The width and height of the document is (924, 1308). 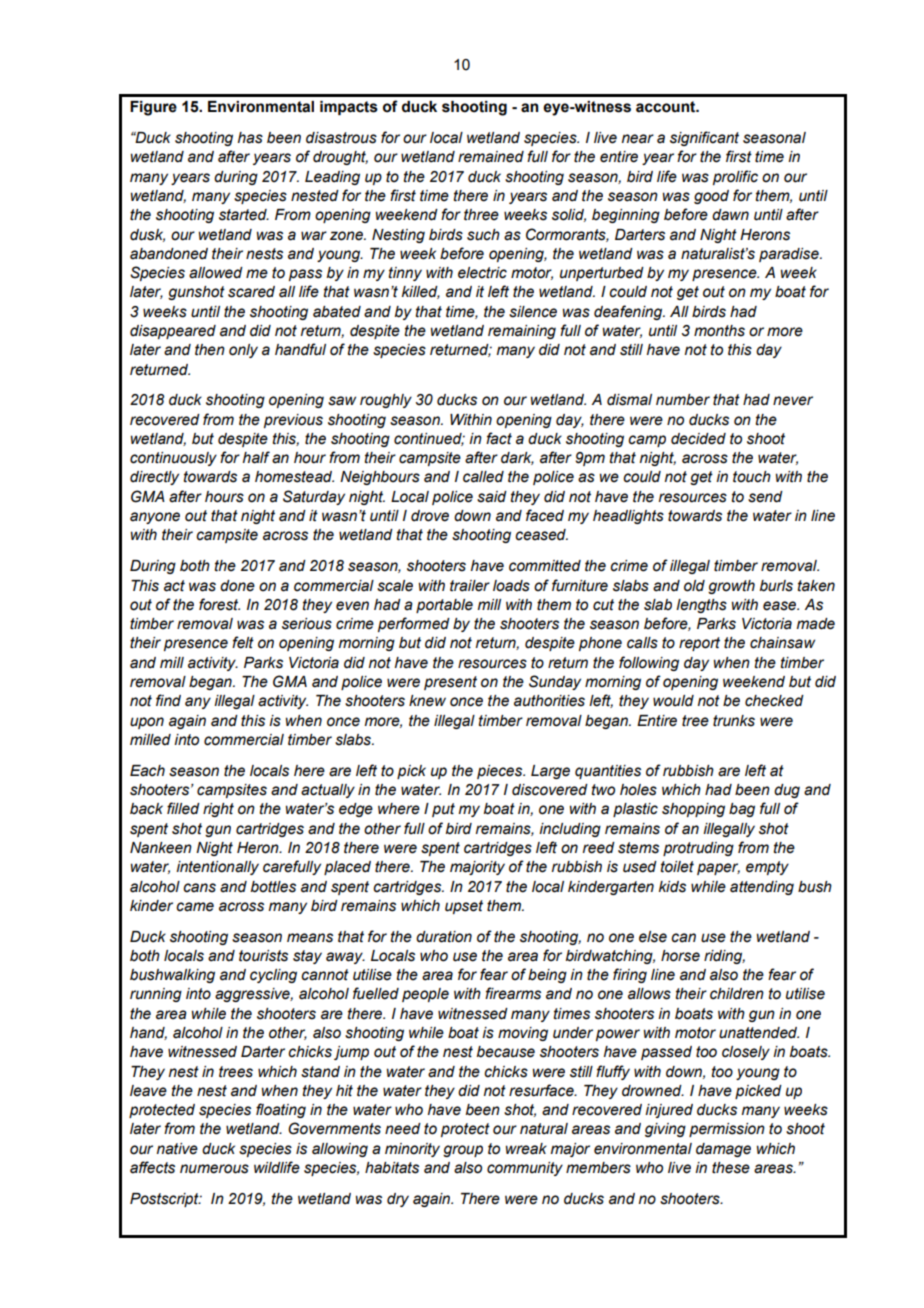 I want to click on only, so click(x=243, y=351).
